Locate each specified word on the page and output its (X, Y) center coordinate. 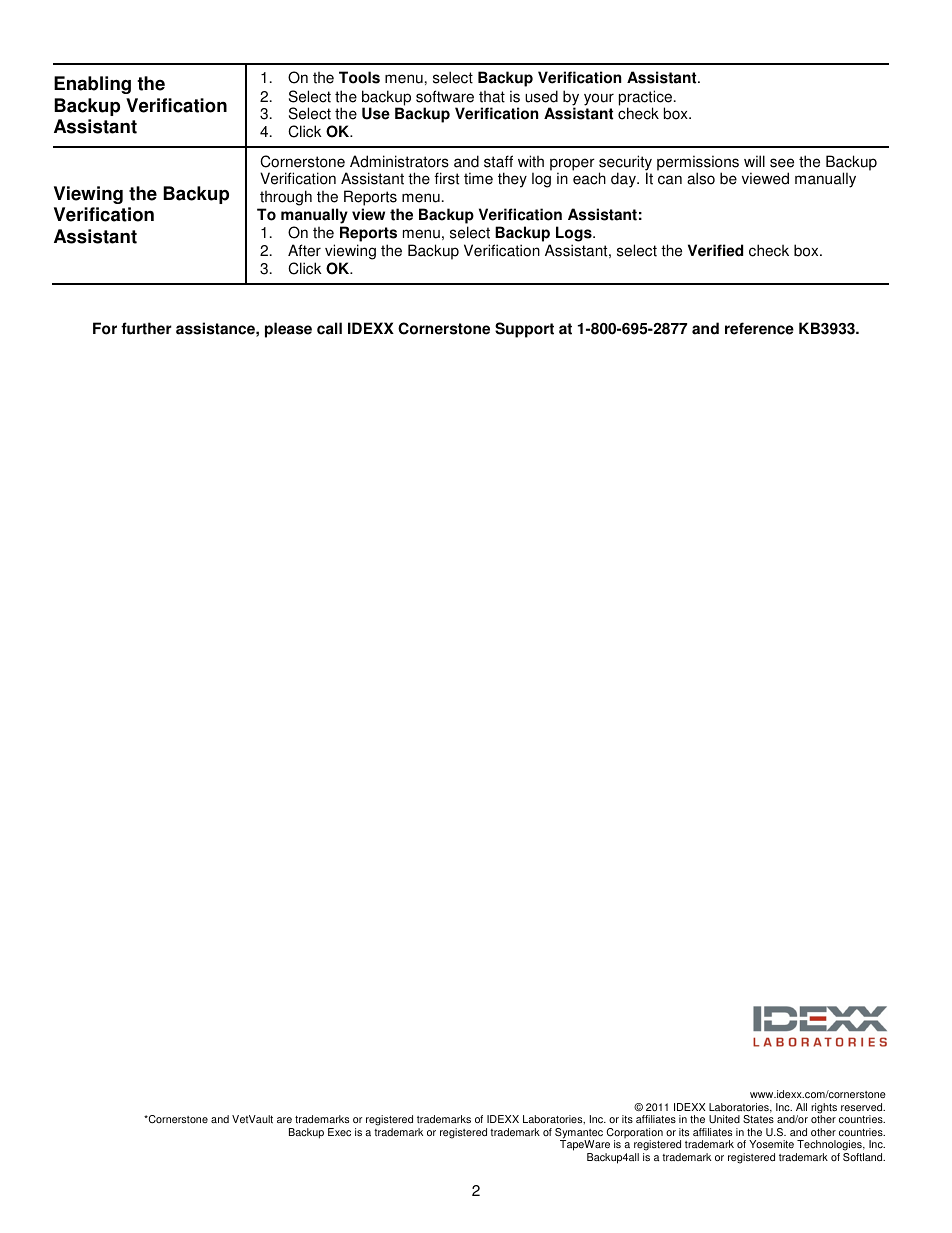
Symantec (579, 1134)
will (754, 161)
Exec (339, 1132)
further (146, 328)
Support (524, 330)
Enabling (92, 85)
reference (759, 328)
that (492, 96)
